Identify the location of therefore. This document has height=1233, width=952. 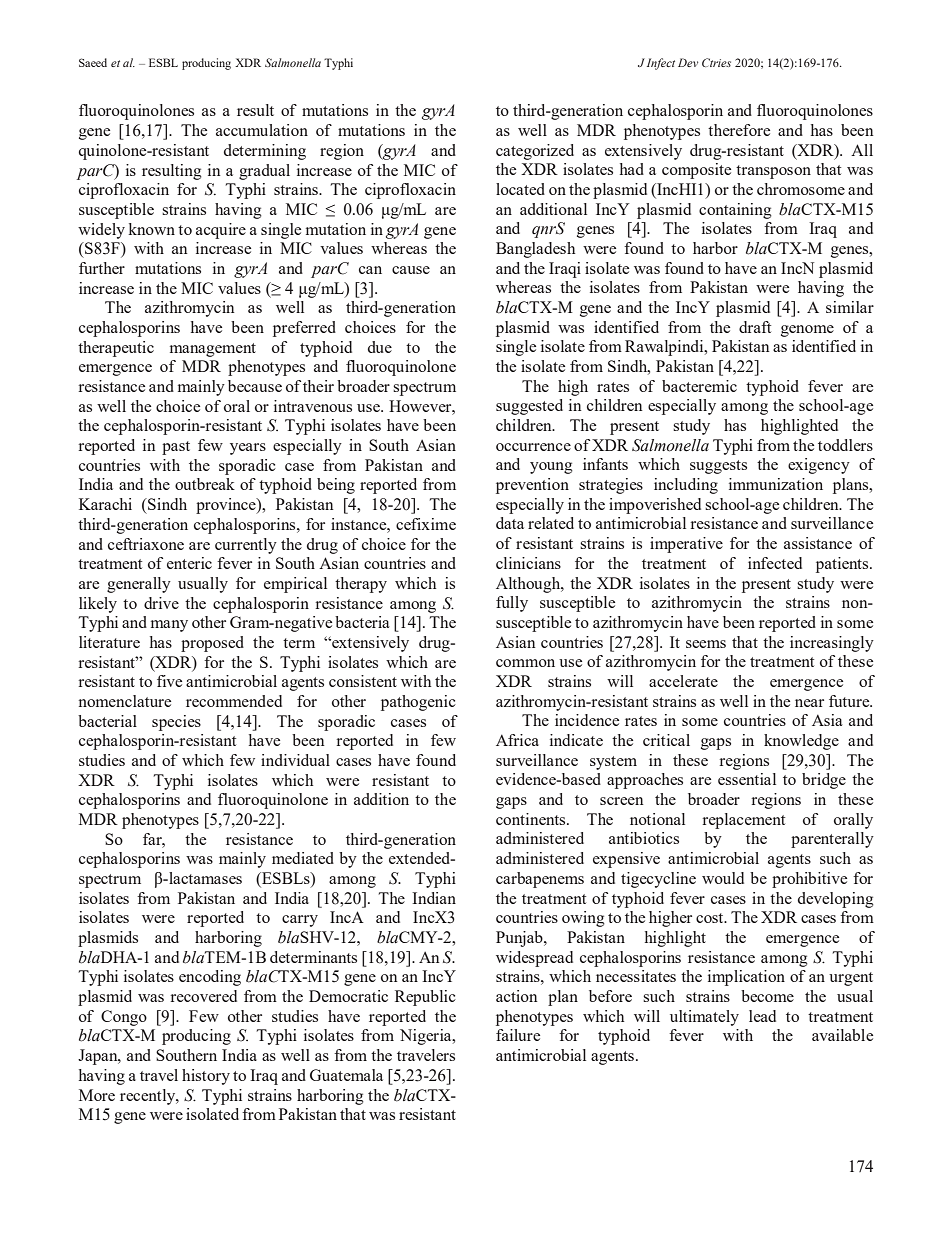
(739, 130).
